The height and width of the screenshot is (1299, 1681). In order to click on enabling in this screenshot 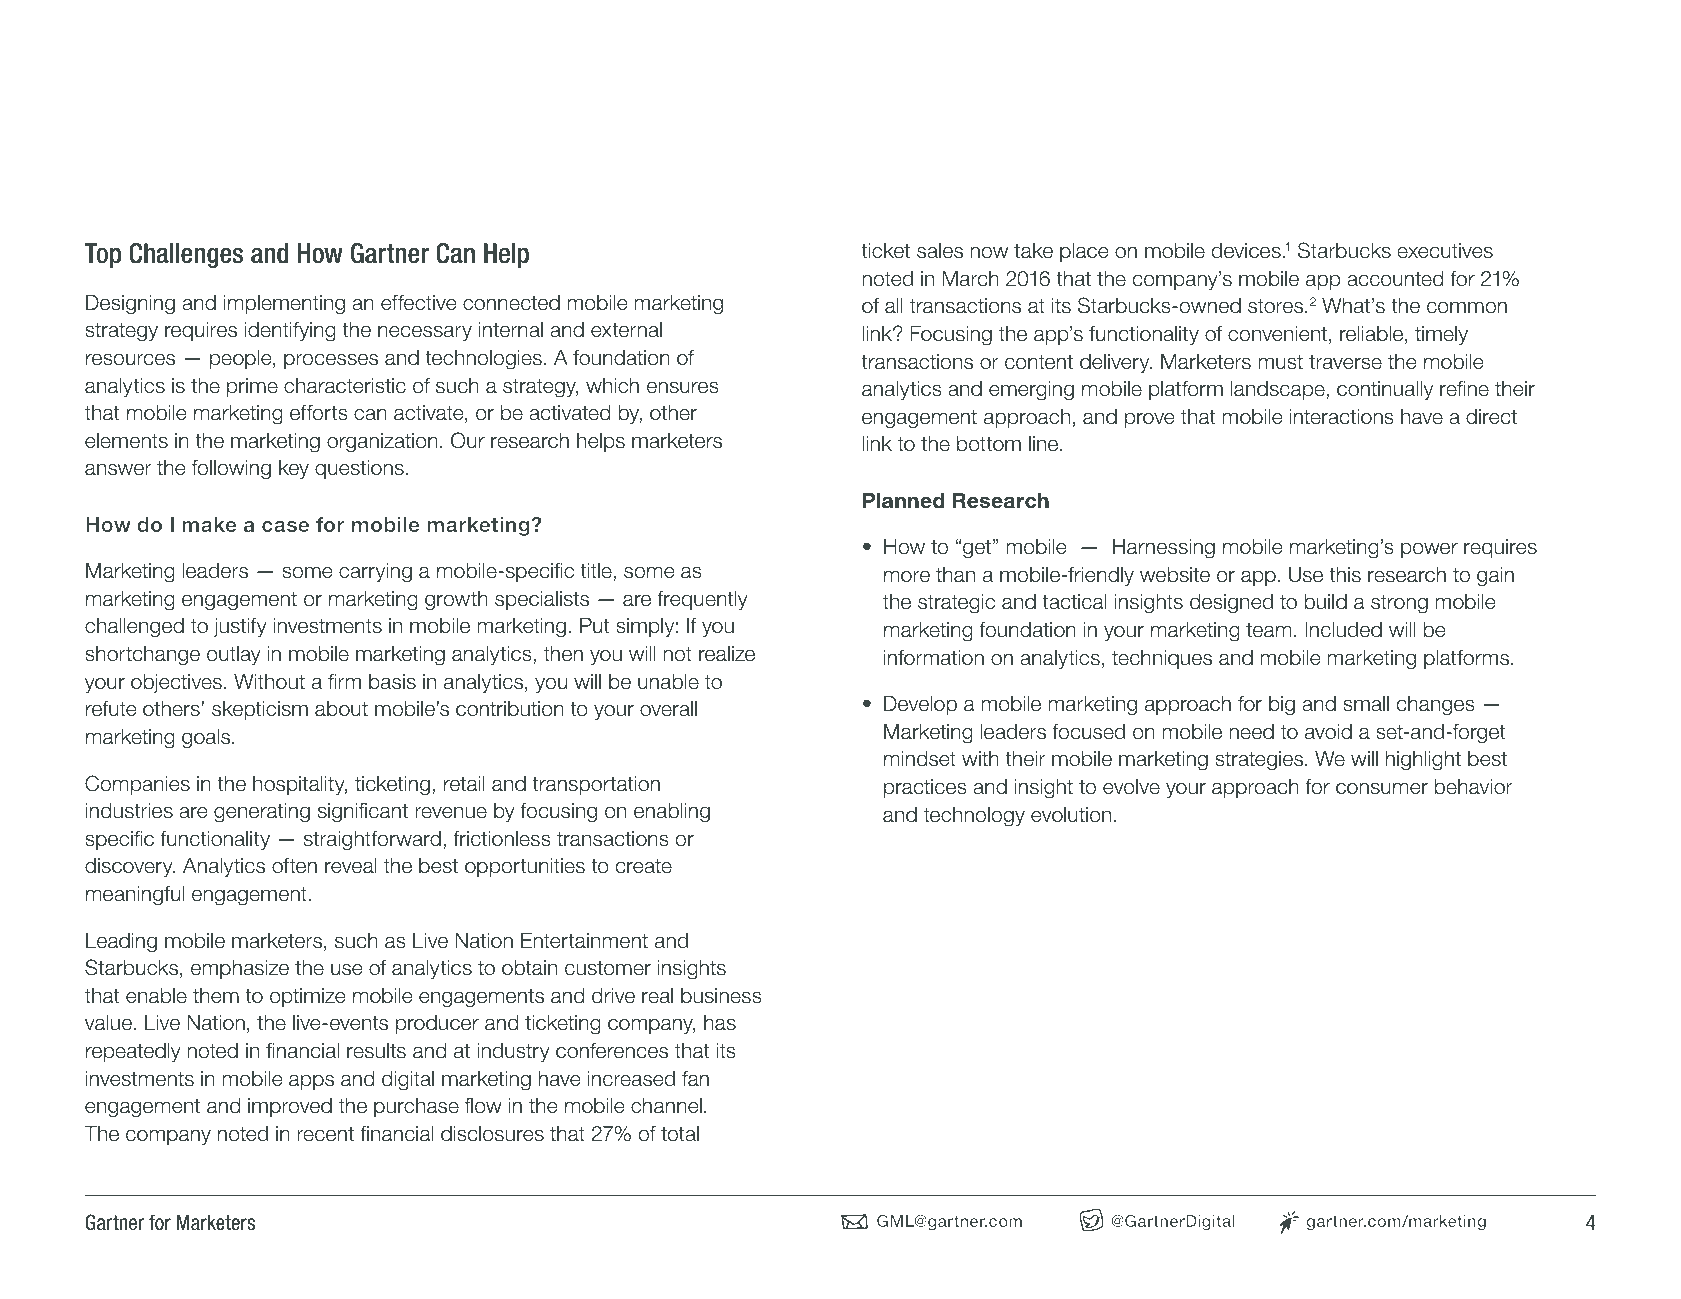, I will do `click(672, 813)`.
